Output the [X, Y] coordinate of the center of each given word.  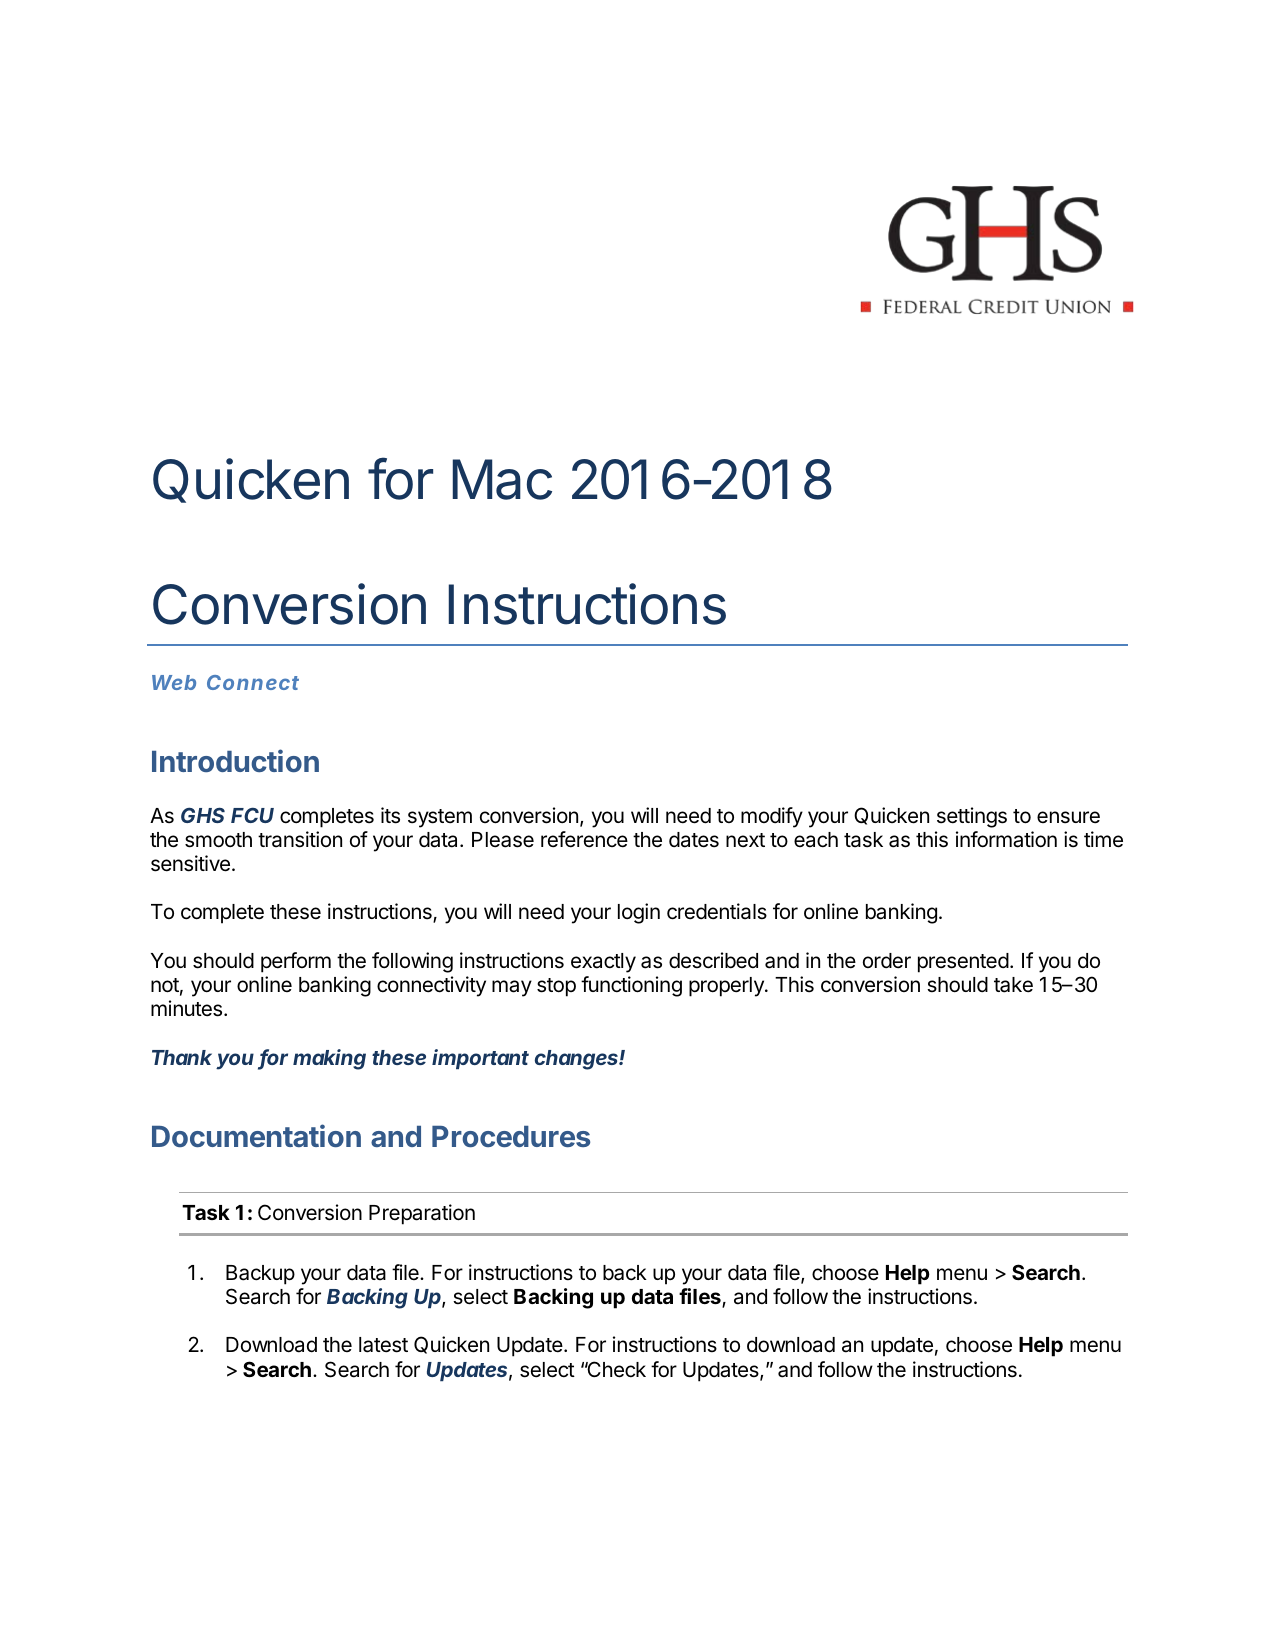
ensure [1068, 817]
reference [584, 839]
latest [383, 1345]
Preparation [422, 1214]
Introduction [235, 760]
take [1013, 985]
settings [972, 817]
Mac [502, 479]
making [329, 1059]
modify [772, 817]
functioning [631, 986]
